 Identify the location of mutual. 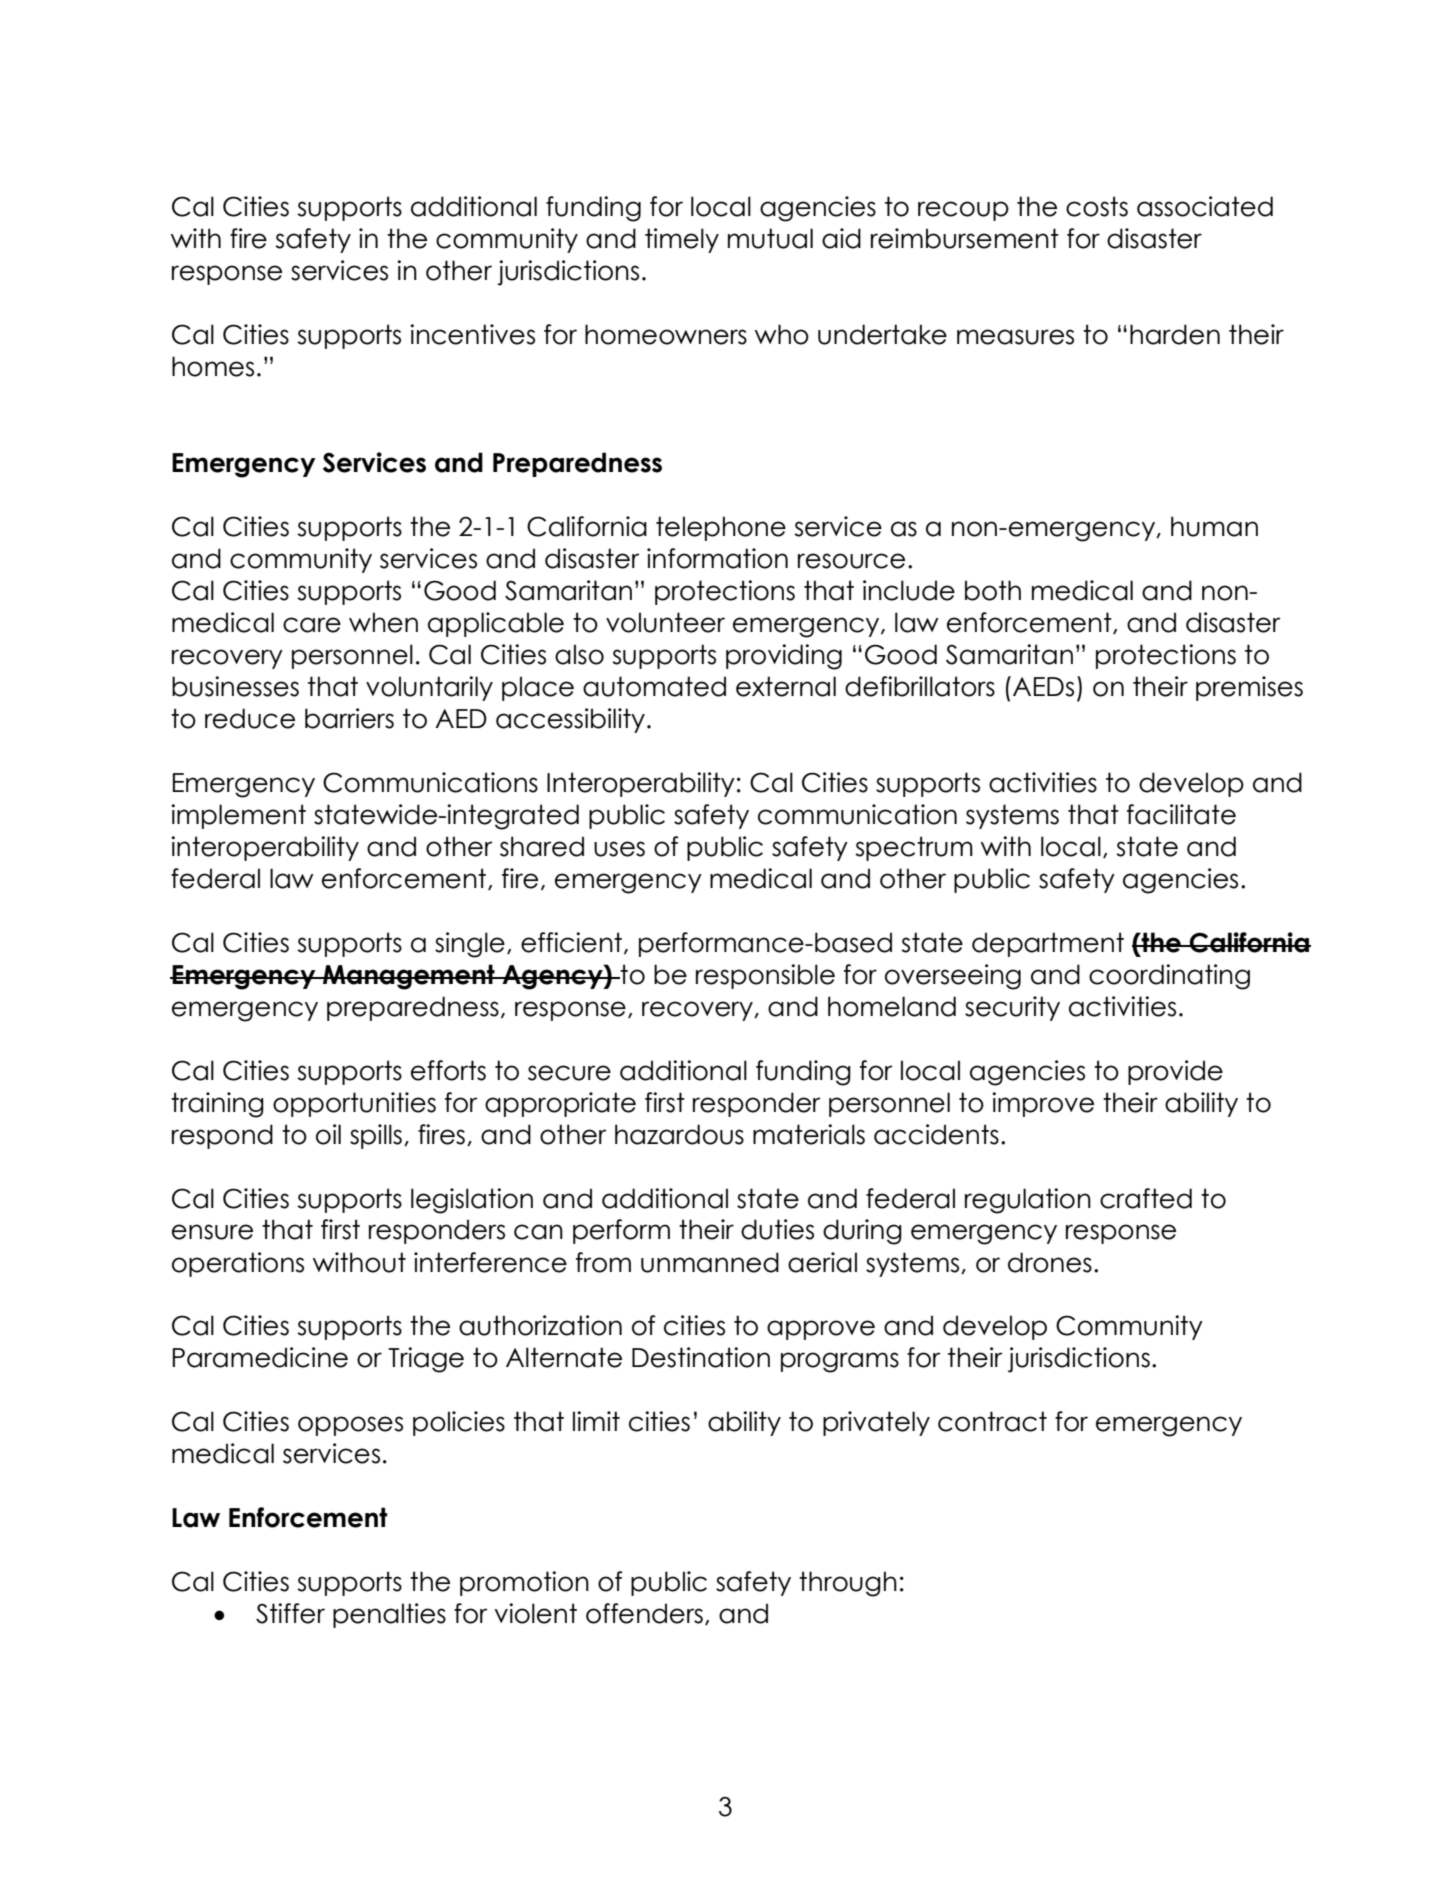
(770, 238).
